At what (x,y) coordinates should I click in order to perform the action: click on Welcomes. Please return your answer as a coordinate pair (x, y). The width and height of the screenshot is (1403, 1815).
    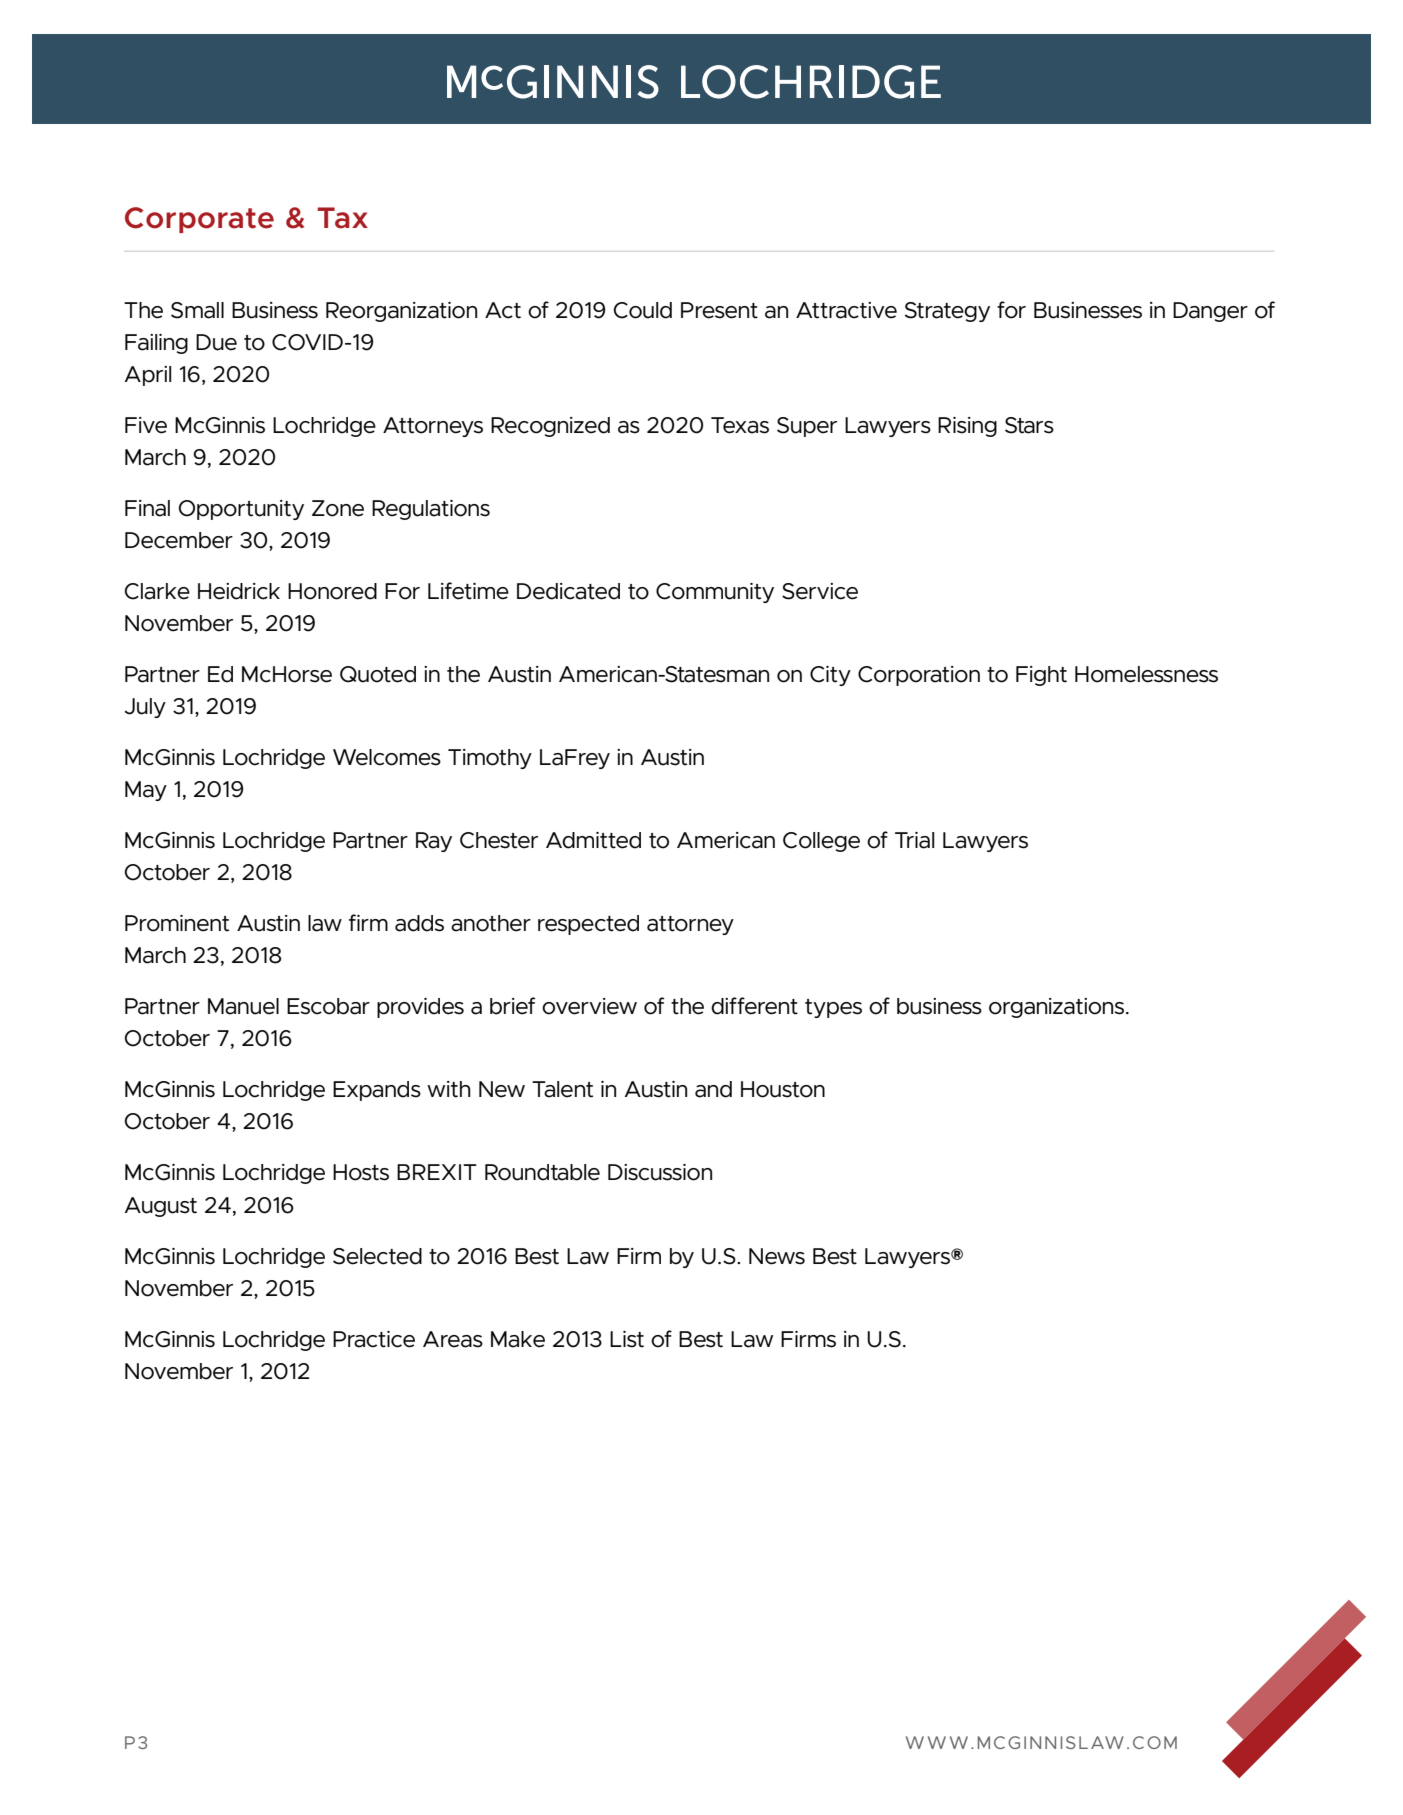
    Looking at the image, I should click on (387, 757).
